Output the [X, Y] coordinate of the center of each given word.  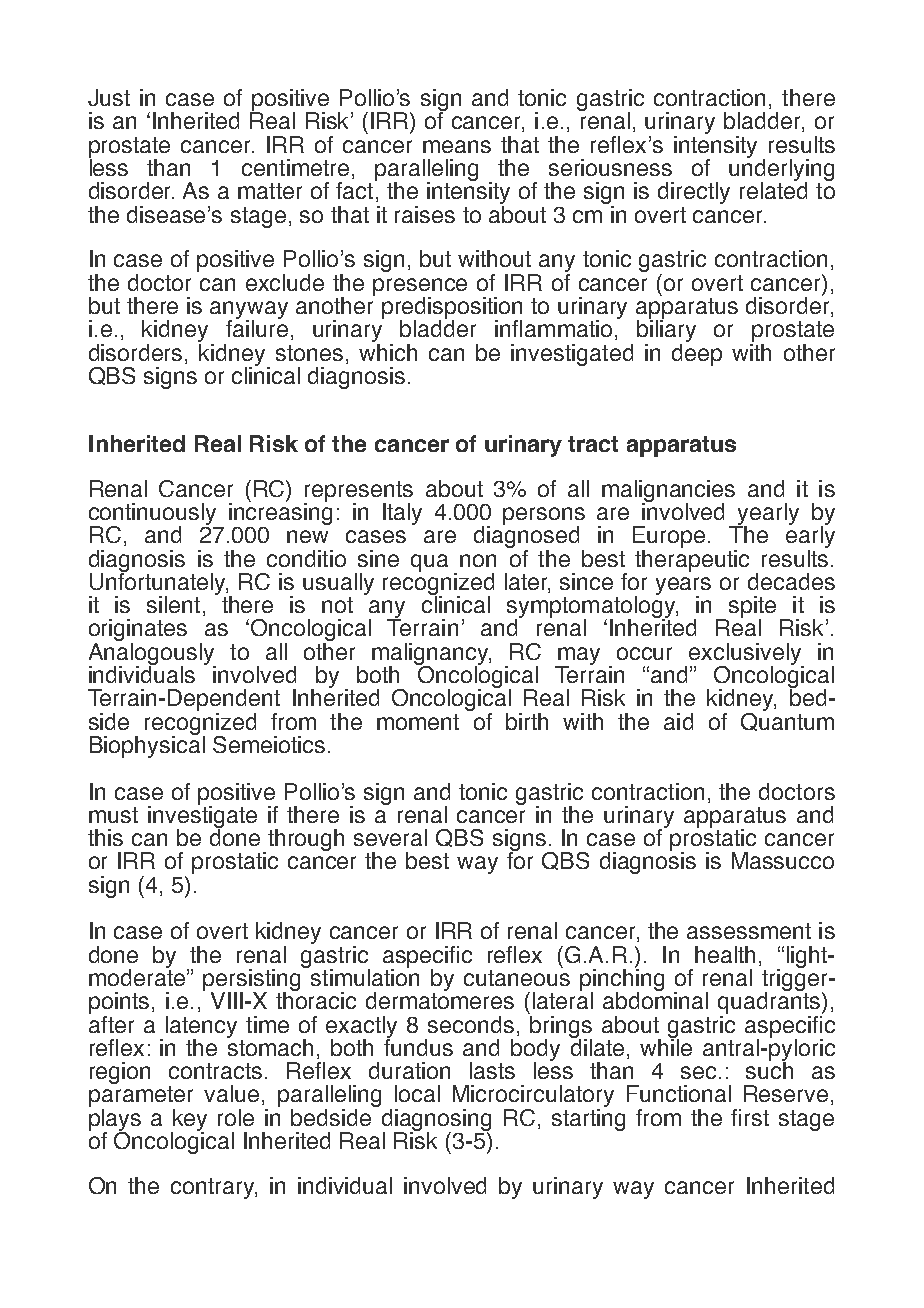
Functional [679, 1093]
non [478, 560]
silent [173, 604]
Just [109, 97]
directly [694, 193]
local [417, 1093]
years [683, 587]
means [457, 146]
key [189, 1121]
